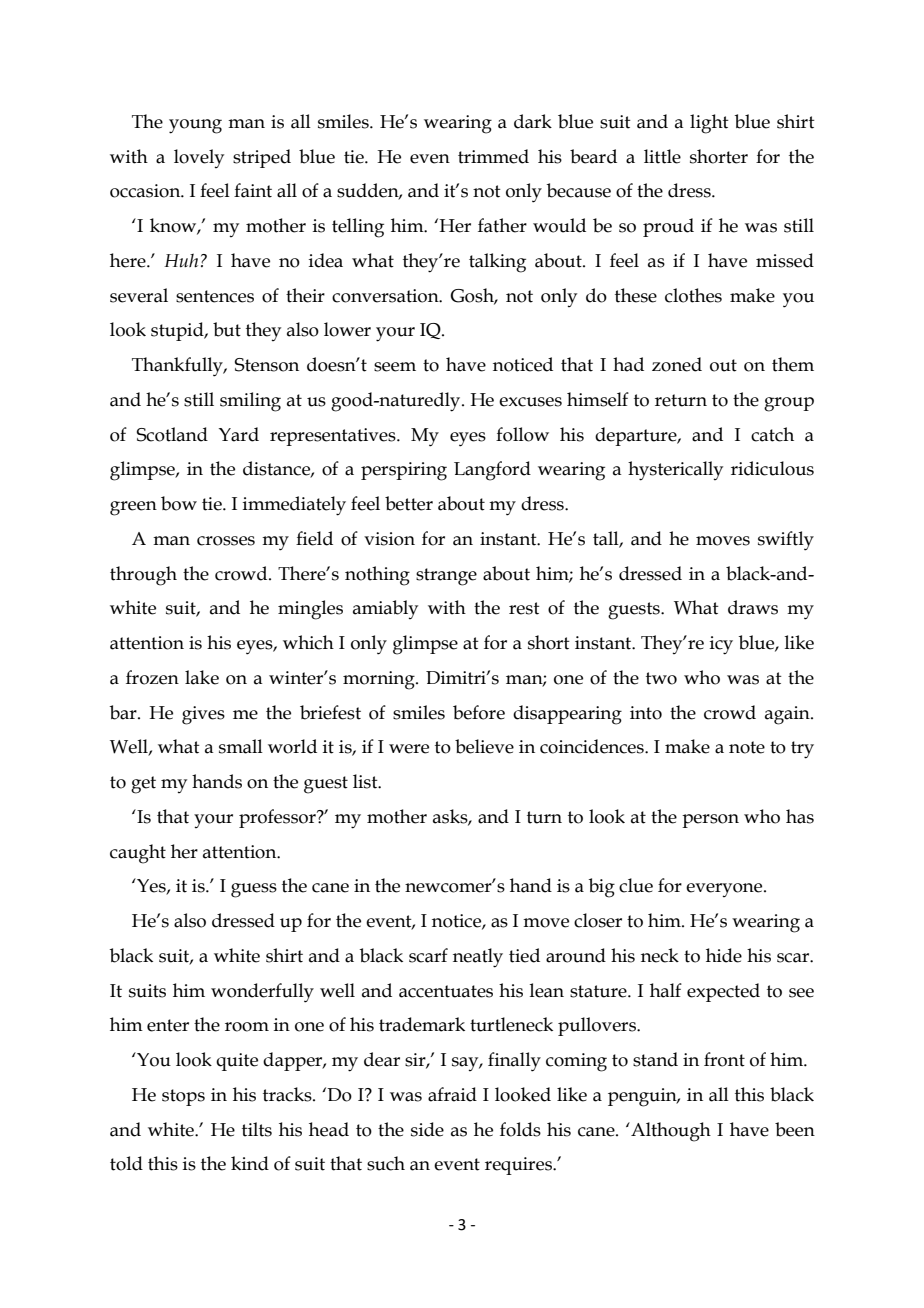 The height and width of the page is (1308, 924). I want to click on believe, so click(484, 746).
